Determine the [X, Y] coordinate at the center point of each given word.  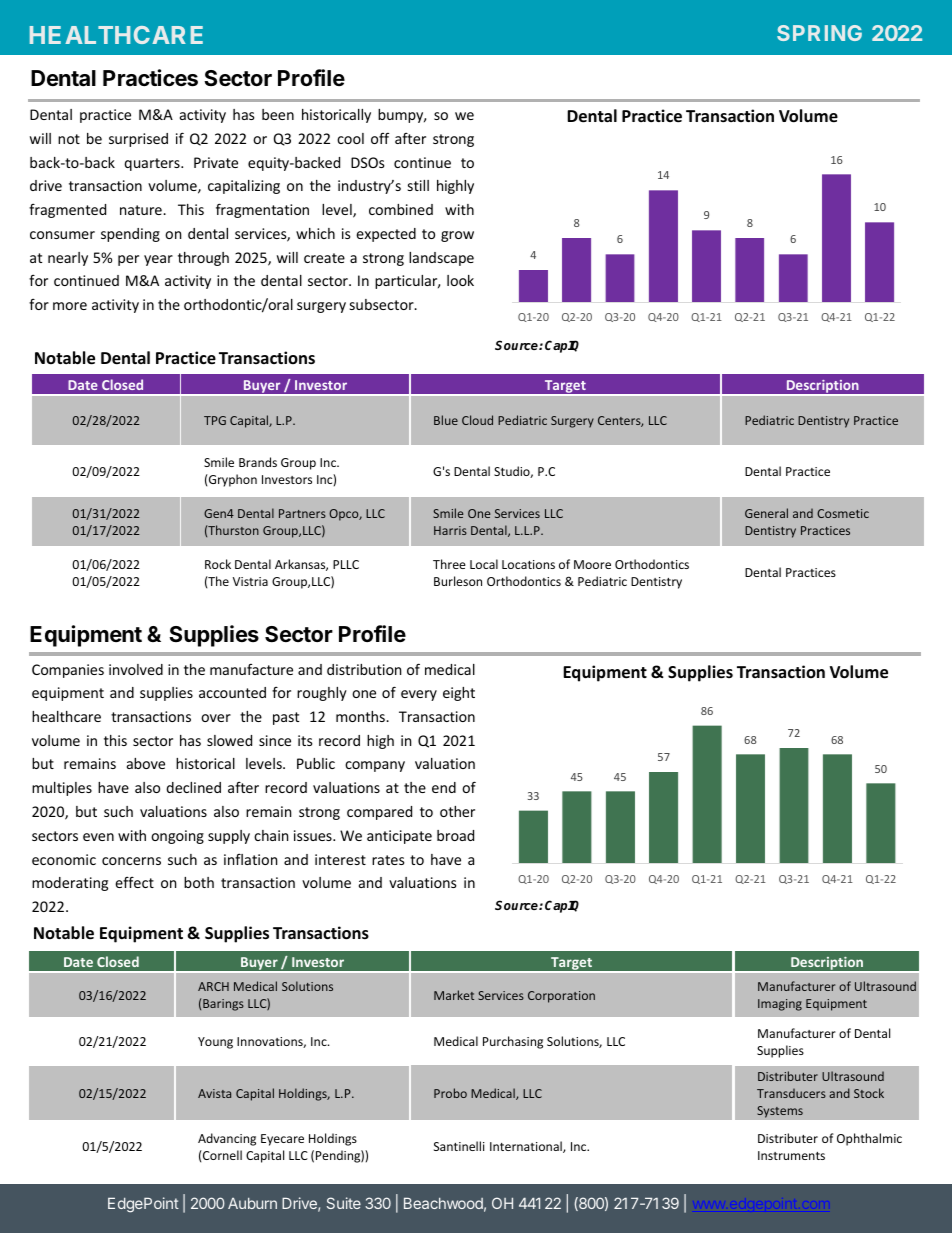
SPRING [819, 33]
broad [455, 835]
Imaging [780, 1005]
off [380, 138]
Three [449, 564]
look [460, 280]
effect [134, 882]
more [70, 306]
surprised [138, 140]
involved [136, 669]
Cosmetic [843, 513]
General [766, 513]
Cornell [221, 1155]
